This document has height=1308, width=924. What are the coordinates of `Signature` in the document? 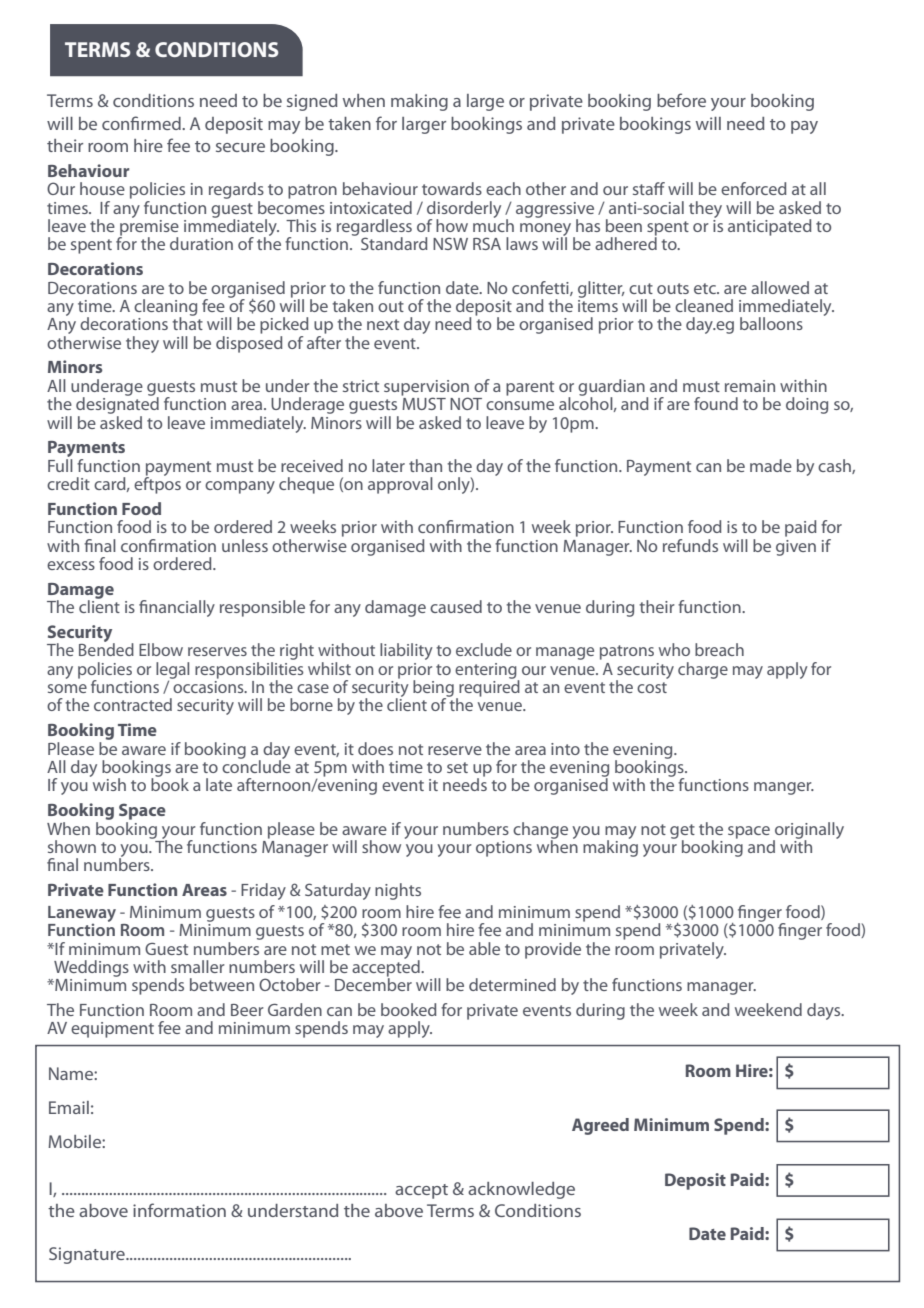 It's located at (88, 1255).
